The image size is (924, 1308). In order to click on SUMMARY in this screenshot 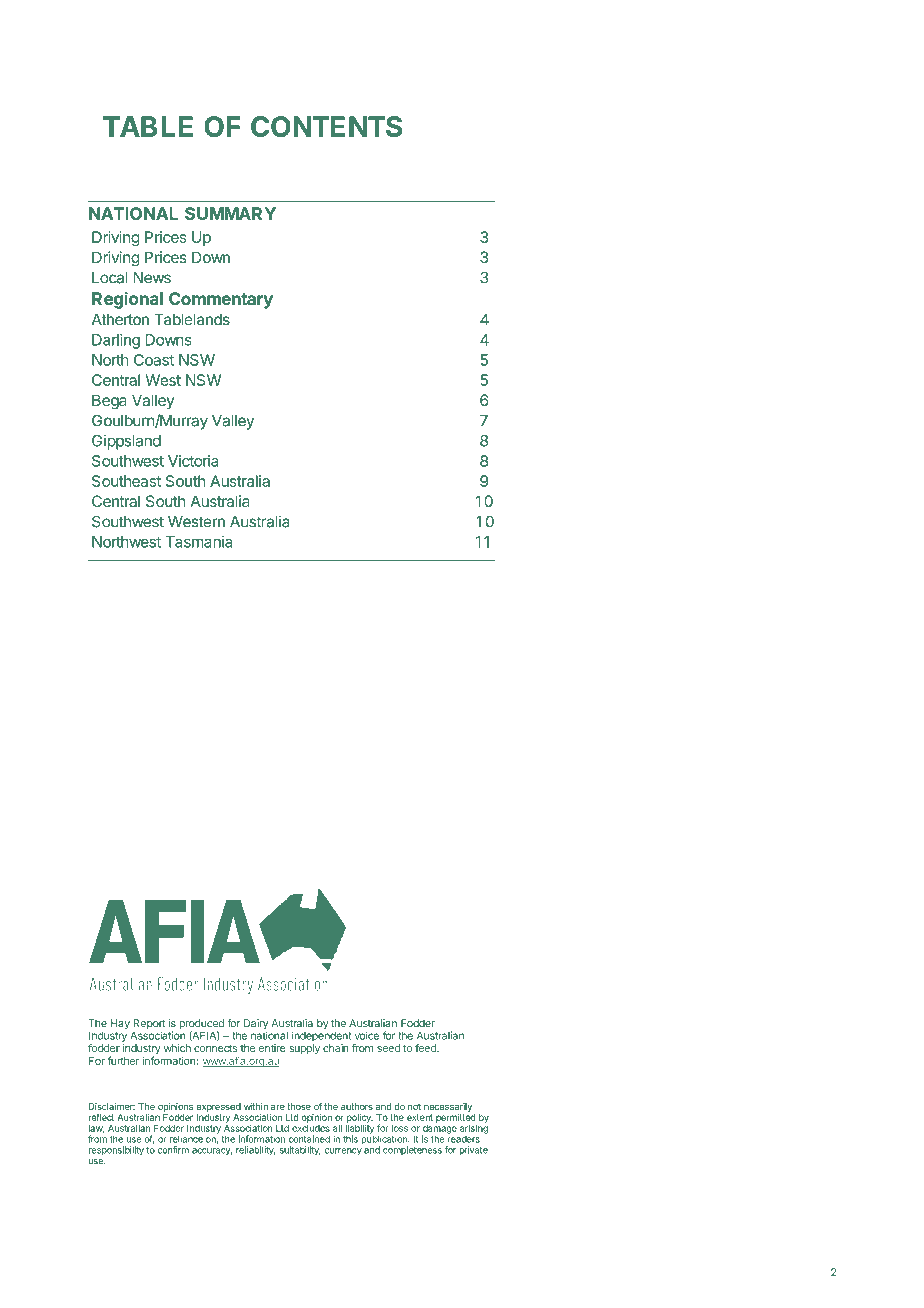, I will do `click(230, 213)`.
